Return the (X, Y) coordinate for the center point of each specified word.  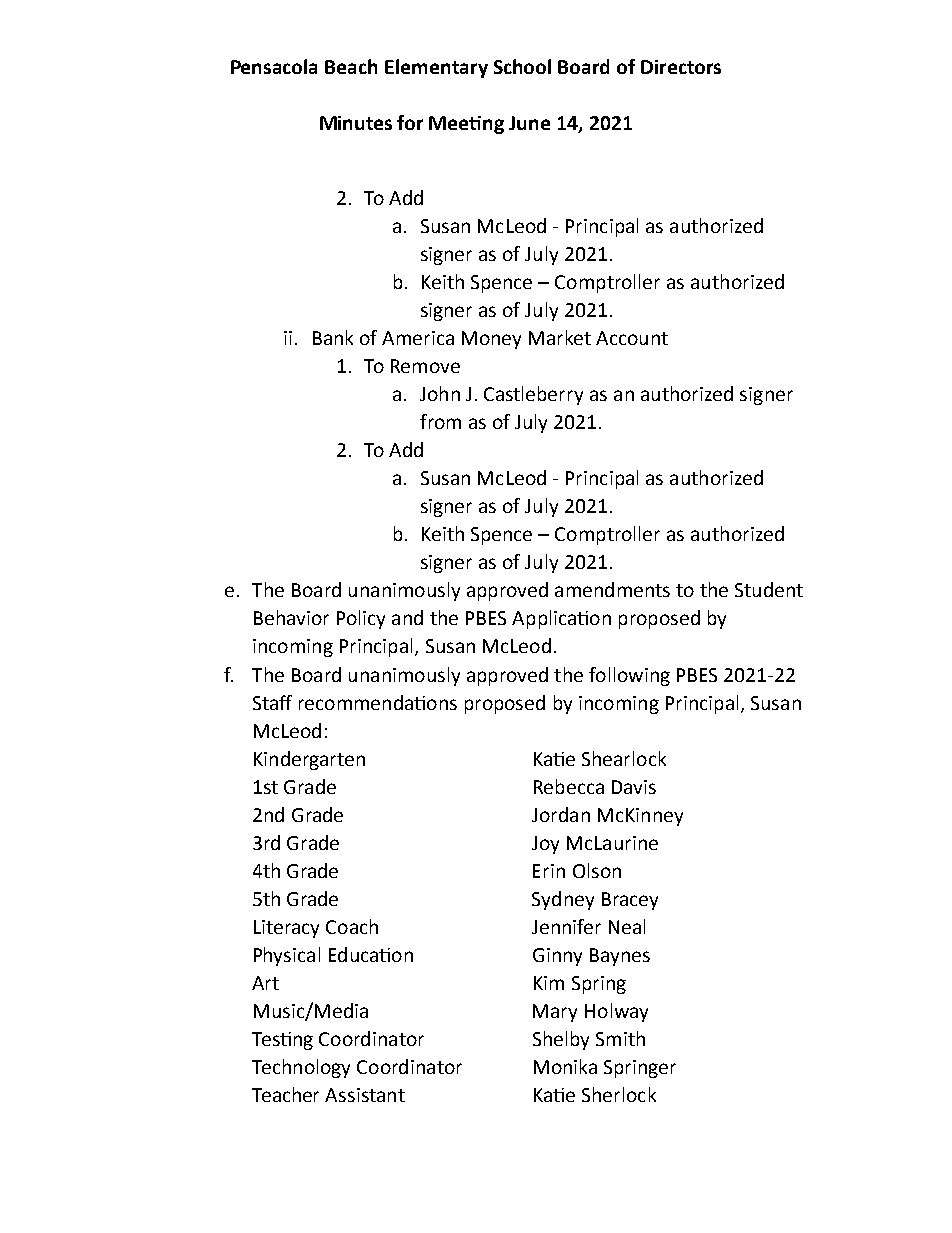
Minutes (356, 123)
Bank (333, 337)
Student (769, 589)
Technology (301, 1068)
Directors (681, 67)
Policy (361, 619)
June (529, 123)
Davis (634, 787)
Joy (545, 845)
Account (632, 338)
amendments (612, 589)
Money (491, 340)
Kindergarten (309, 760)
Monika (565, 1066)
